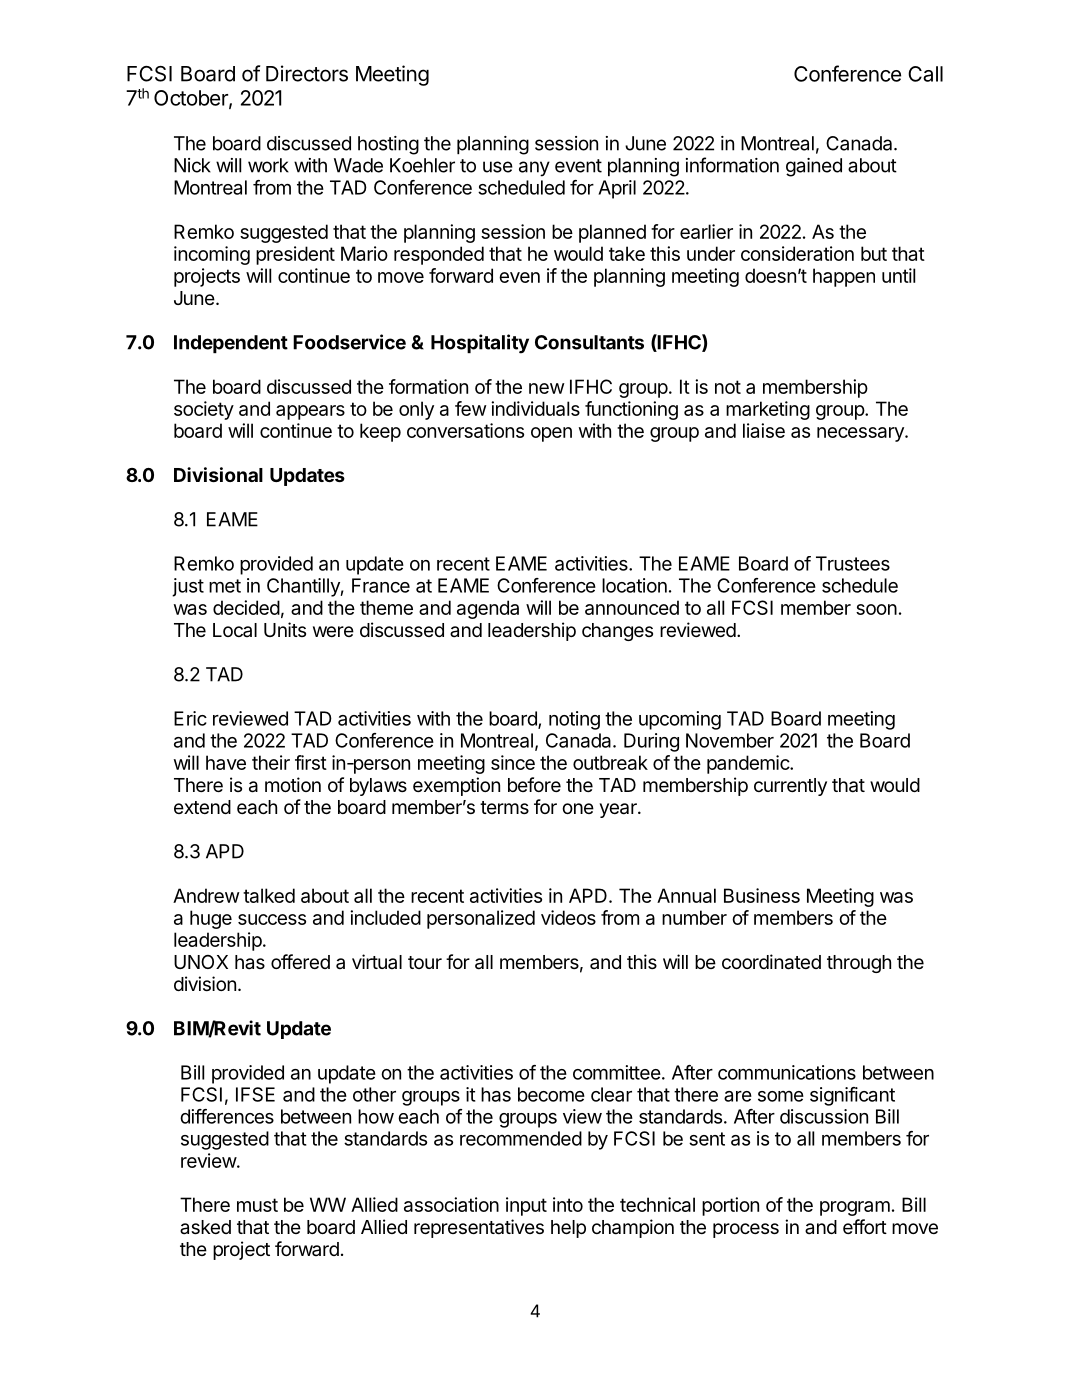 The height and width of the screenshot is (1383, 1069). I want to click on open, so click(551, 434).
